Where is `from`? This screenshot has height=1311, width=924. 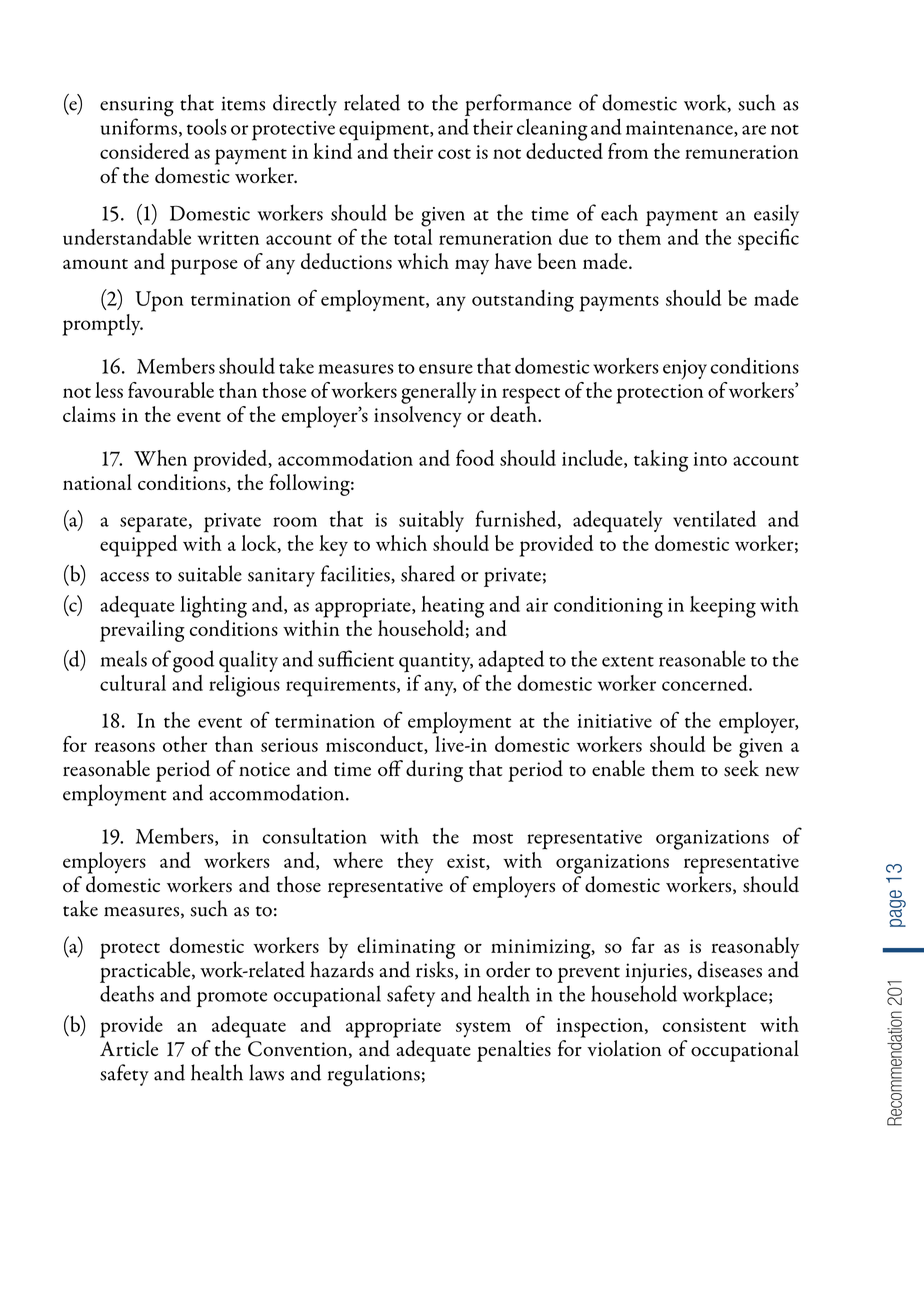 from is located at coordinates (628, 151).
